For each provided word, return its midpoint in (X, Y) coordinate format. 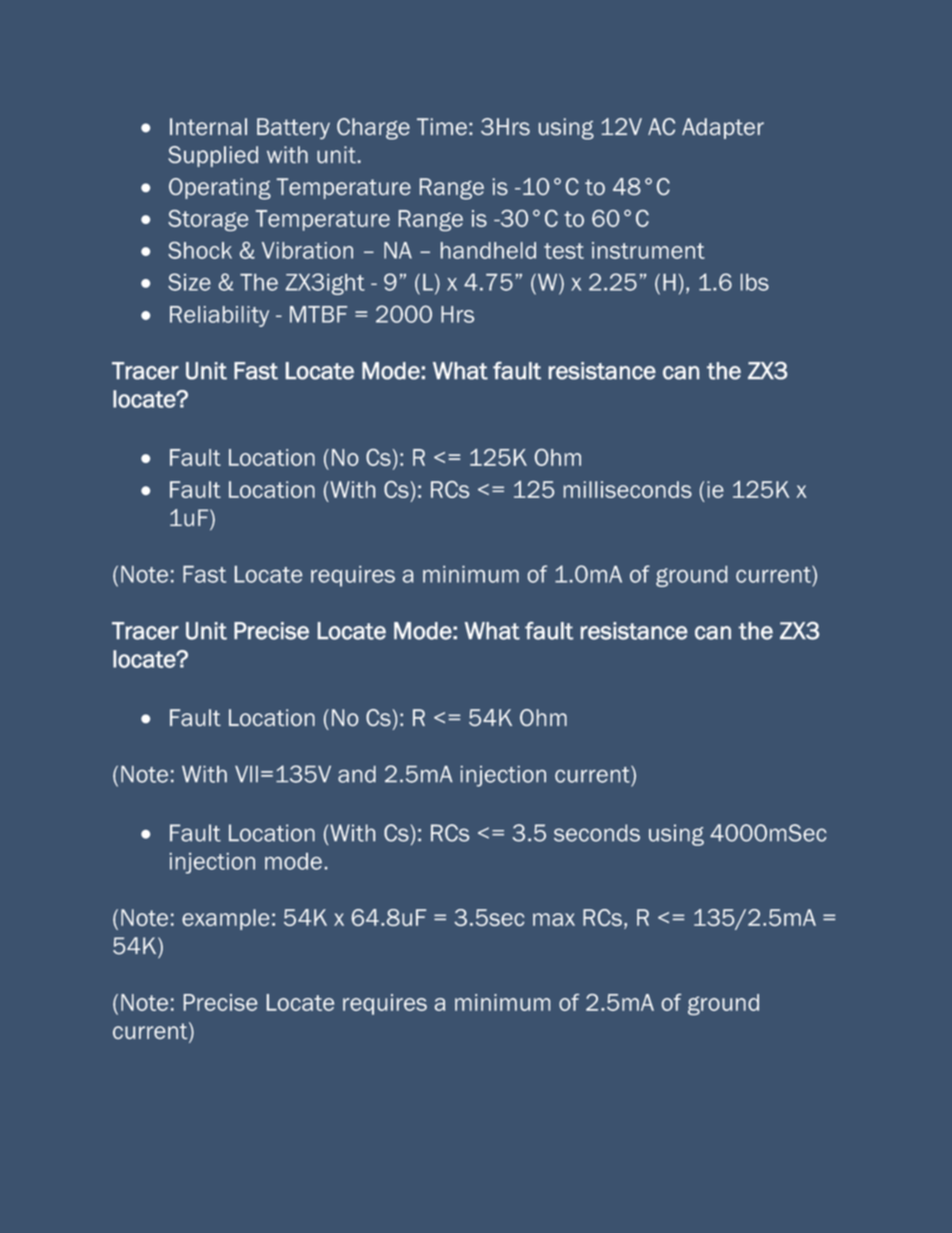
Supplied (213, 156)
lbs (755, 282)
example (225, 919)
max (554, 919)
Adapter (723, 128)
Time (442, 126)
